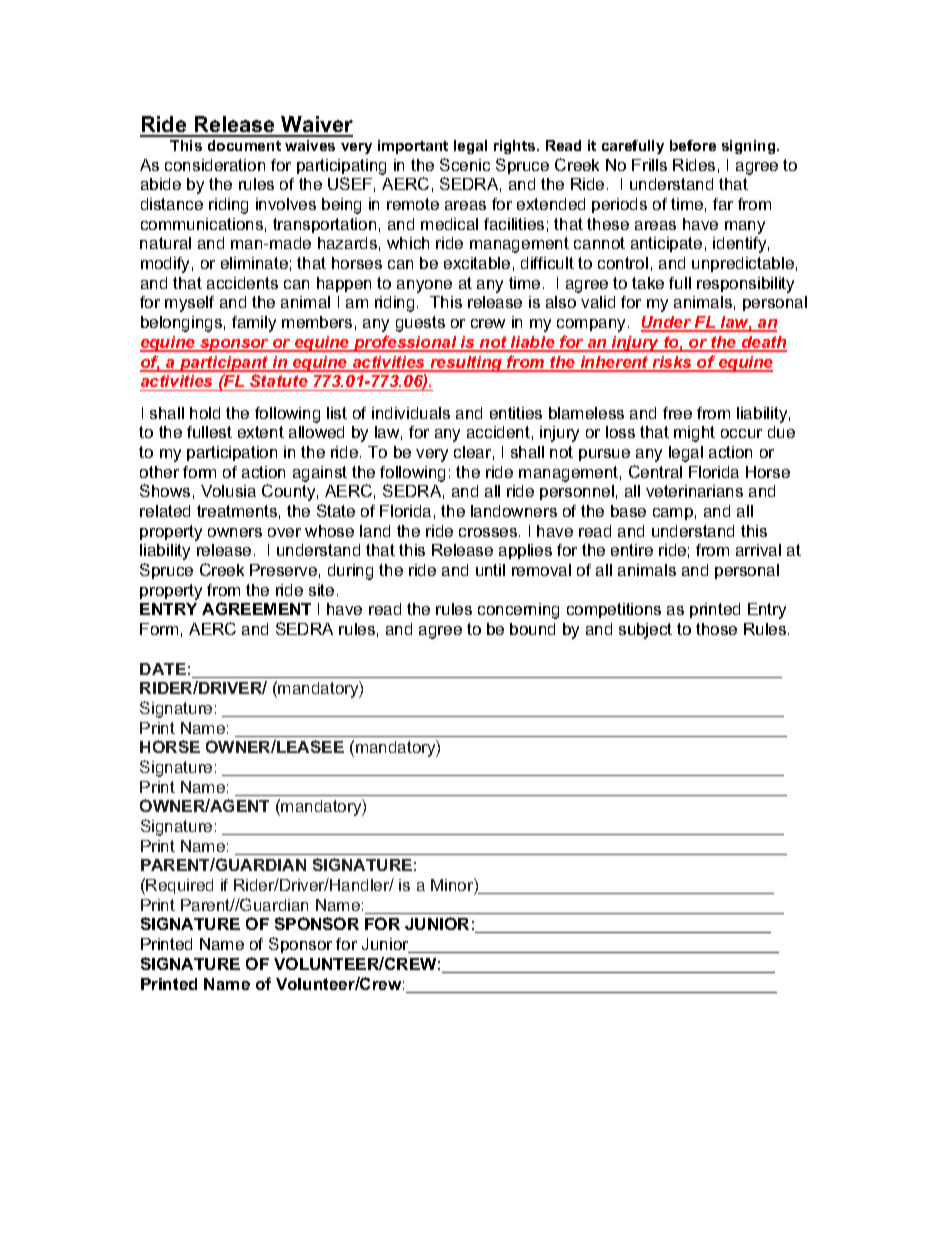 This screenshot has height=1233, width=952. I want to click on site, so click(321, 590).
